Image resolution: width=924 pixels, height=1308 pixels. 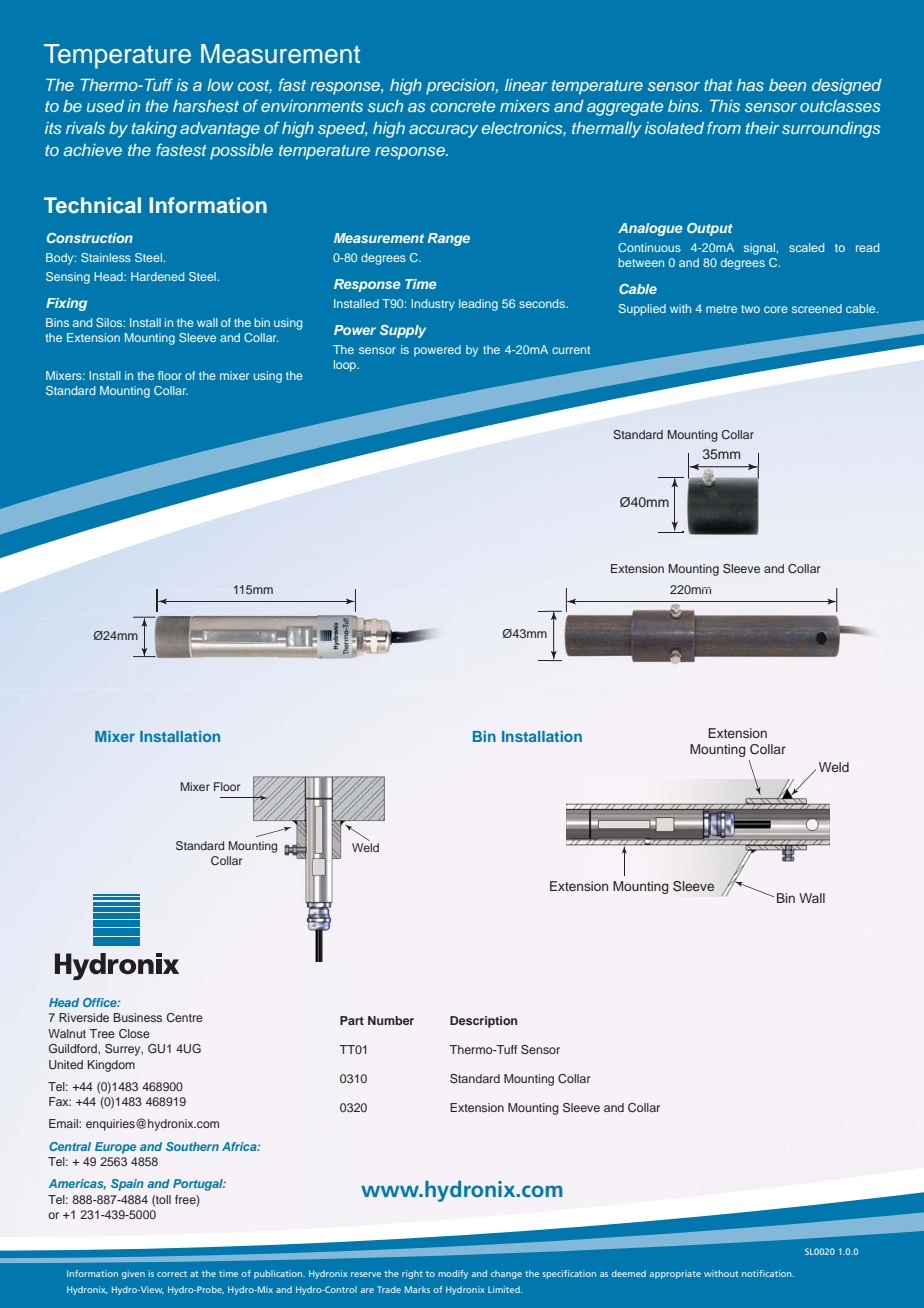 What do you see at coordinates (462, 106) in the page?
I see `concrete` at bounding box center [462, 106].
